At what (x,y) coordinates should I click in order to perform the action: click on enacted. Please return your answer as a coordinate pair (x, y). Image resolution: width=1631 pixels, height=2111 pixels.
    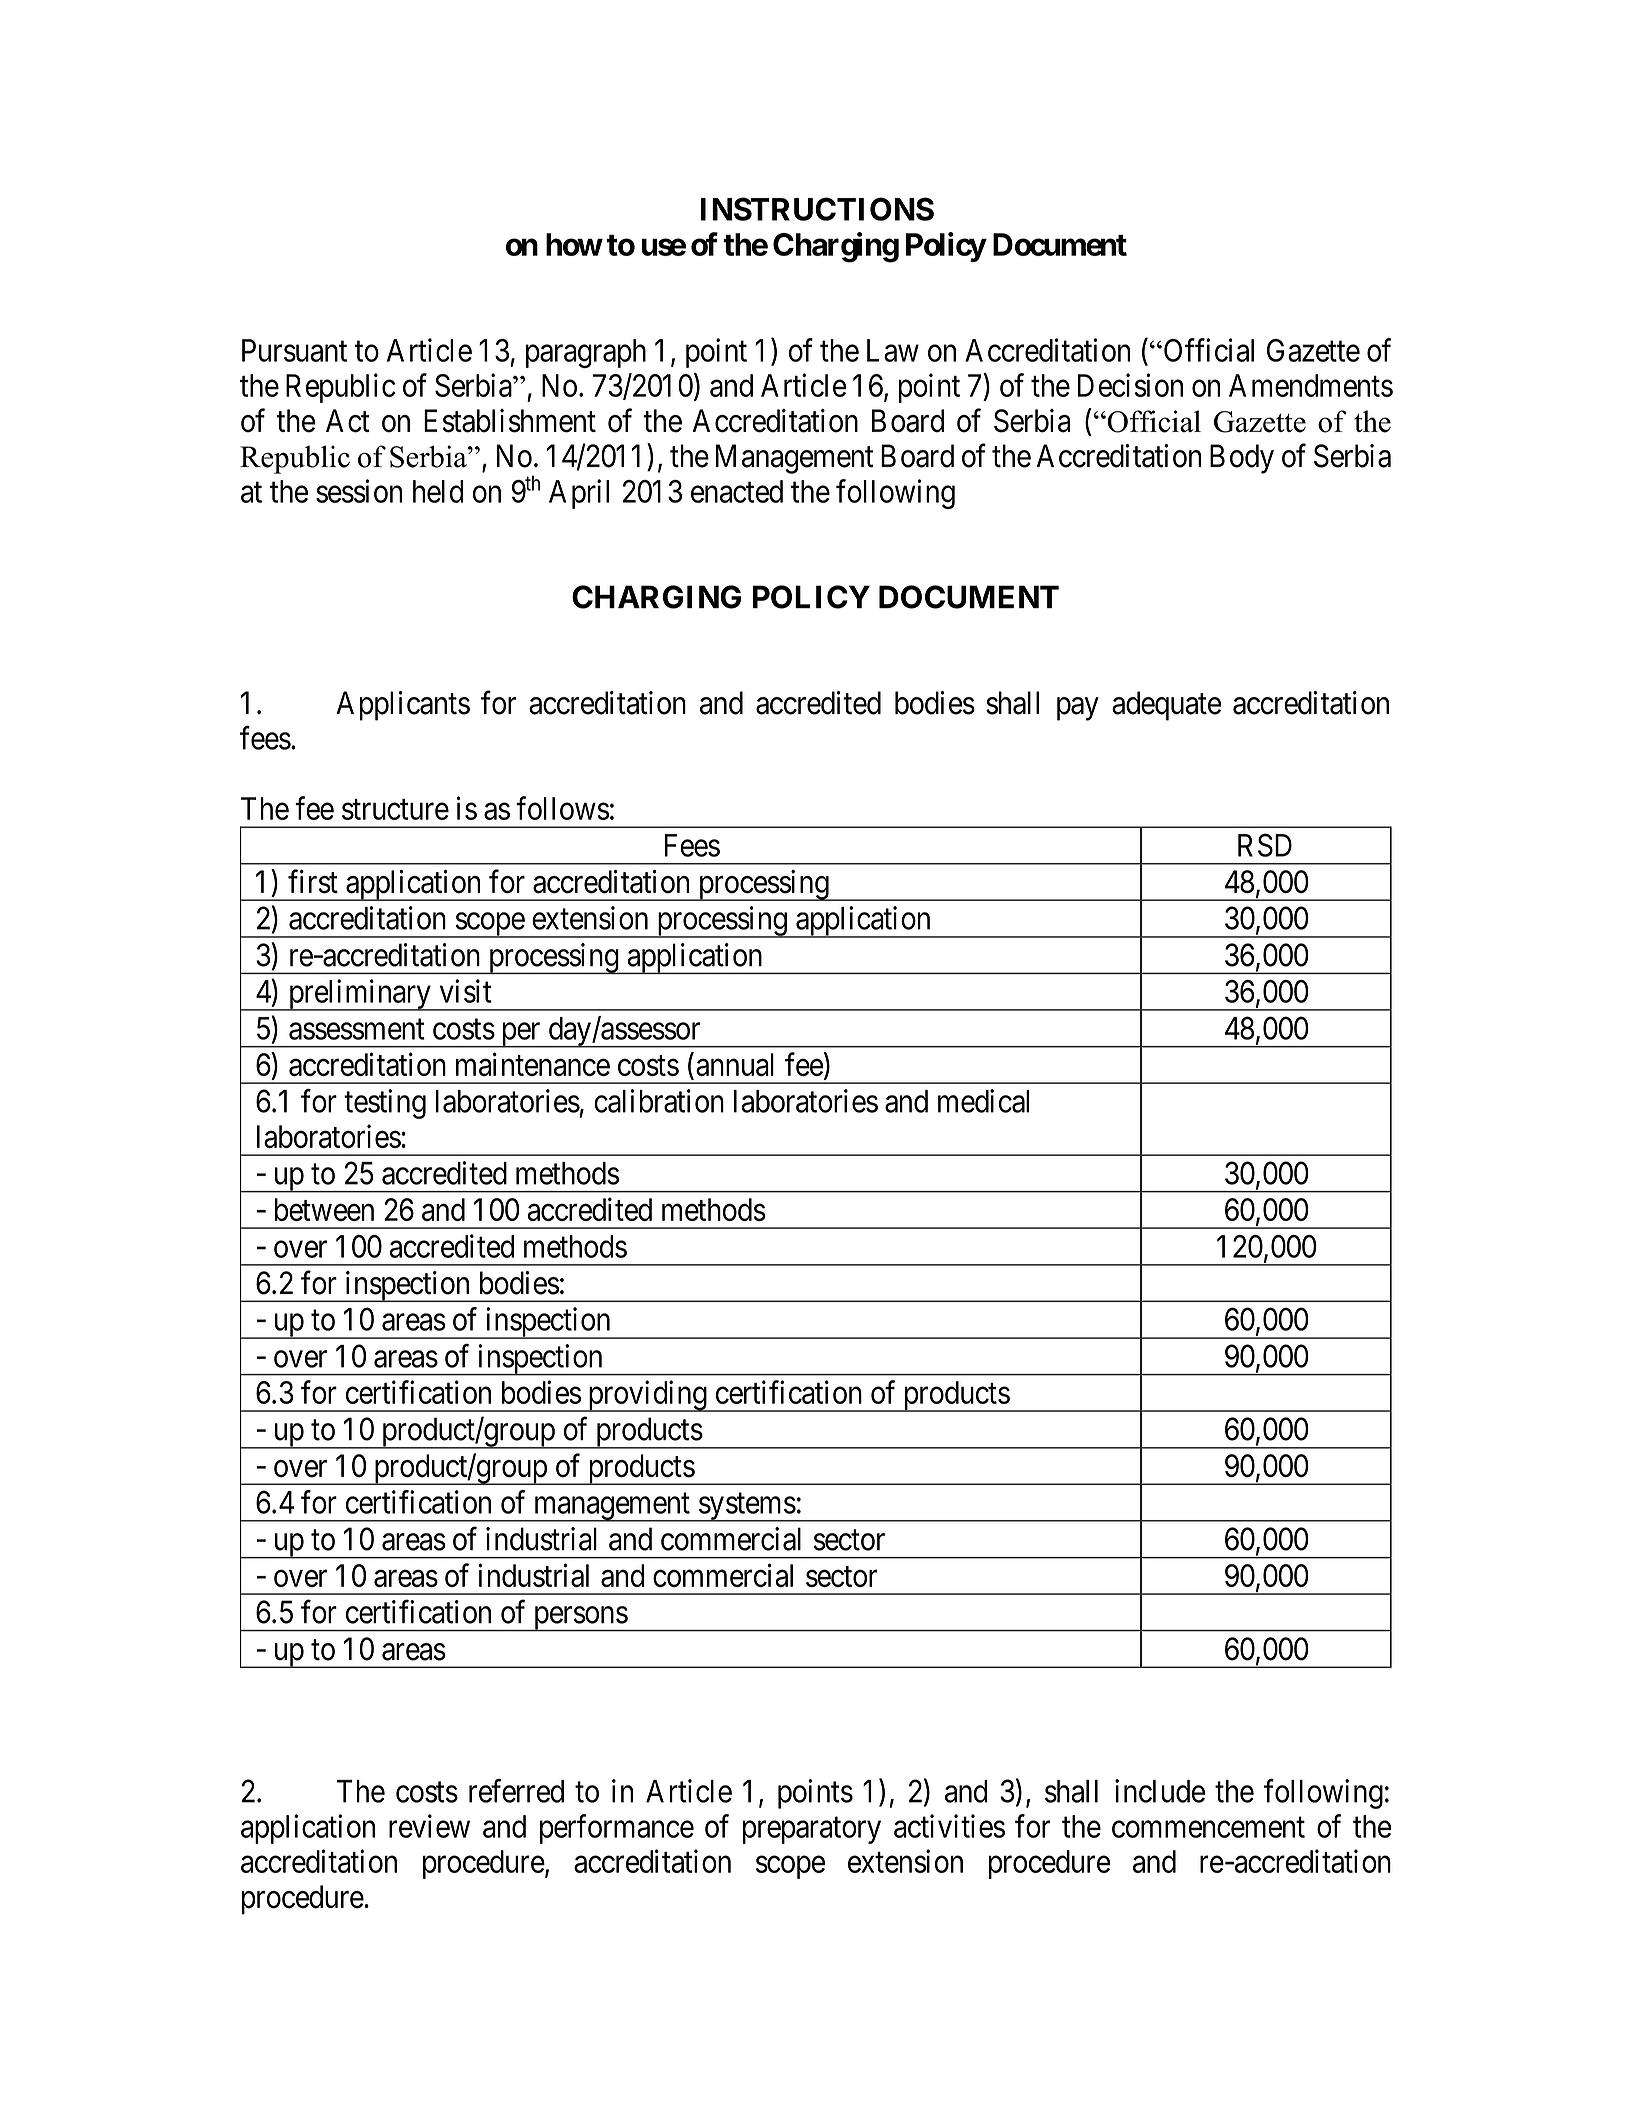
    Looking at the image, I should click on (737, 491).
